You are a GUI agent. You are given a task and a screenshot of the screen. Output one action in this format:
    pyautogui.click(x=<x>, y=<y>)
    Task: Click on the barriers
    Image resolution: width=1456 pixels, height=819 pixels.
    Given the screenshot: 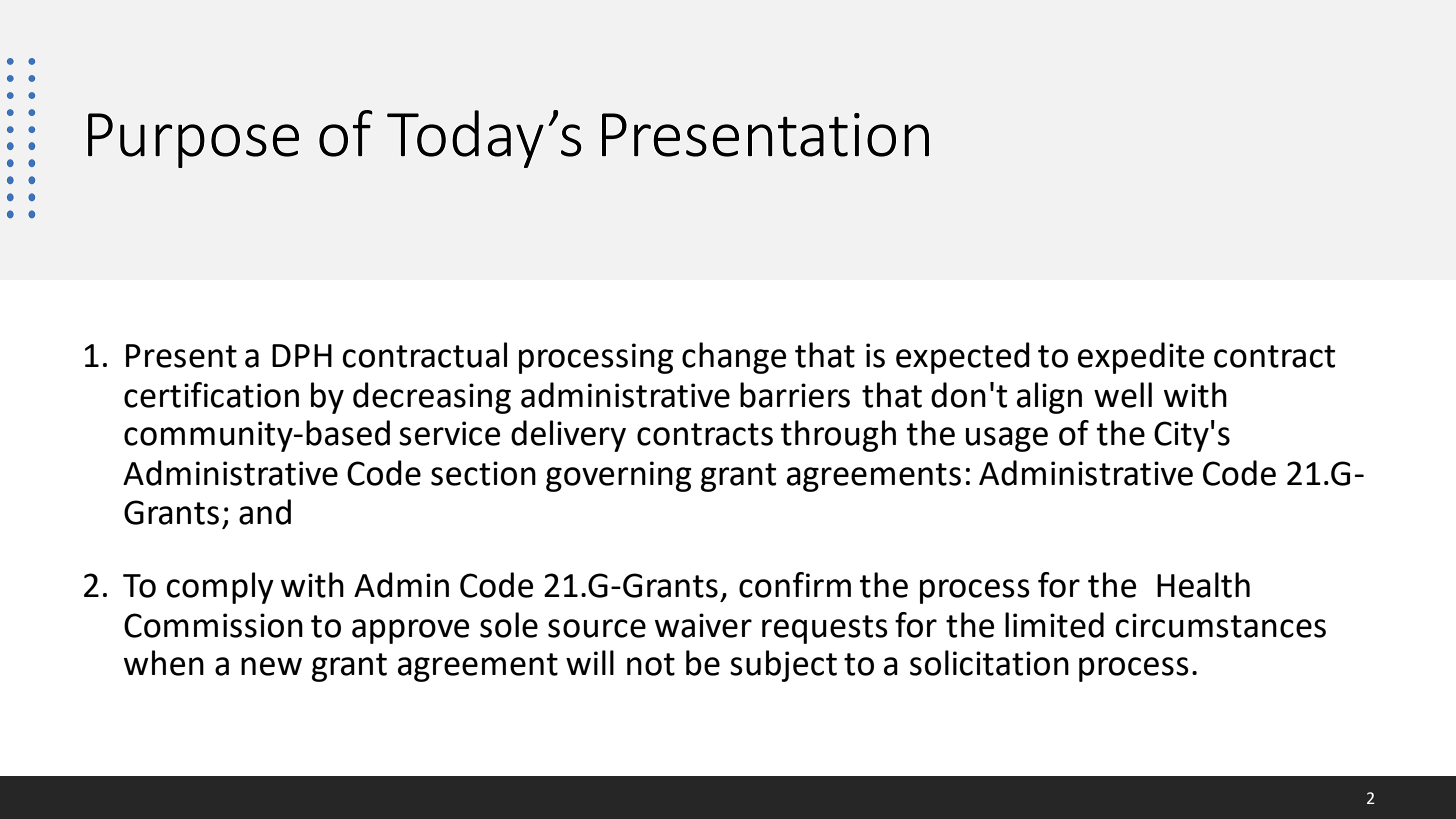 What is the action you would take?
    pyautogui.click(x=795, y=395)
